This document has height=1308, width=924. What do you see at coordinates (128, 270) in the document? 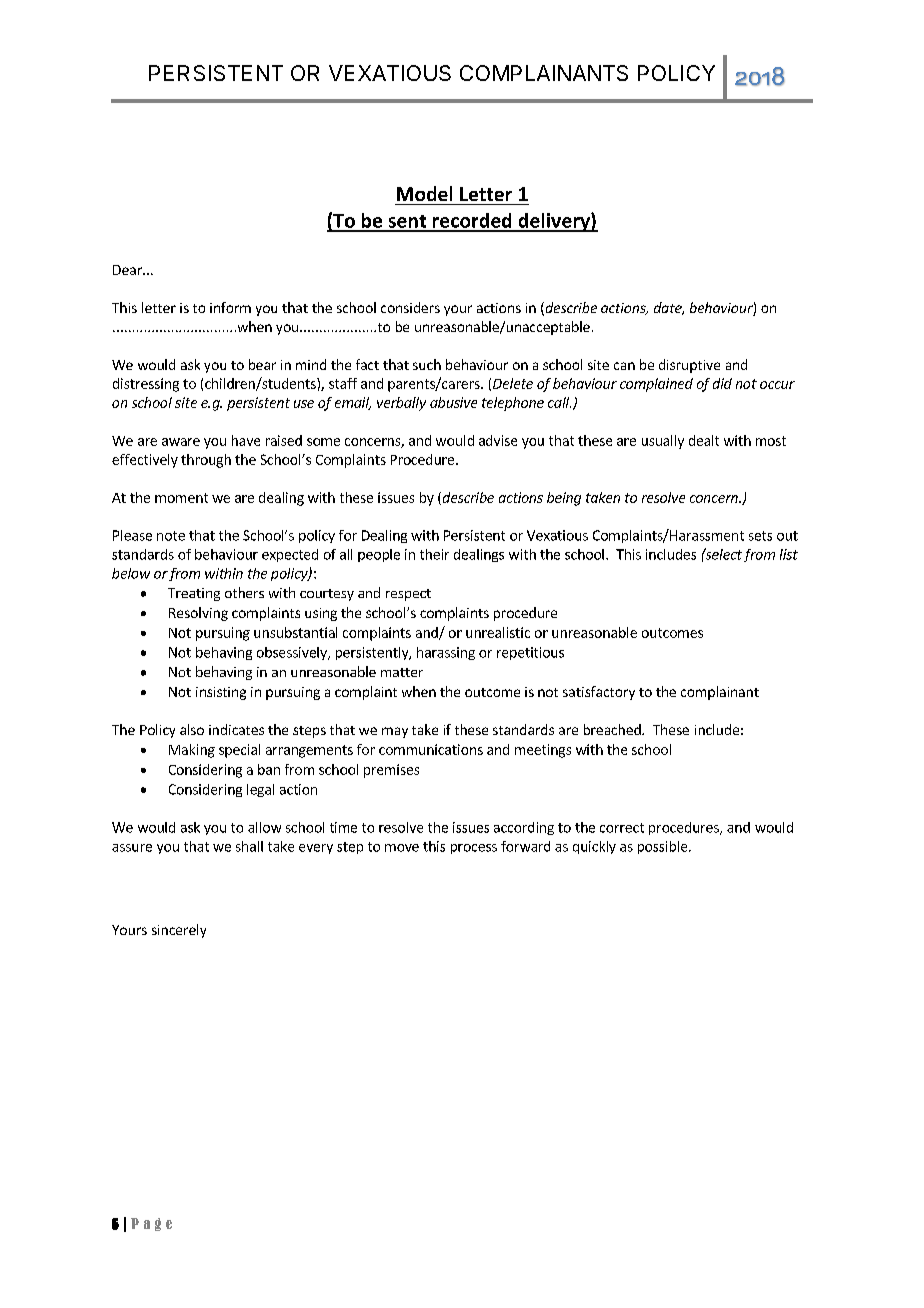
I see `Dear` at bounding box center [128, 270].
